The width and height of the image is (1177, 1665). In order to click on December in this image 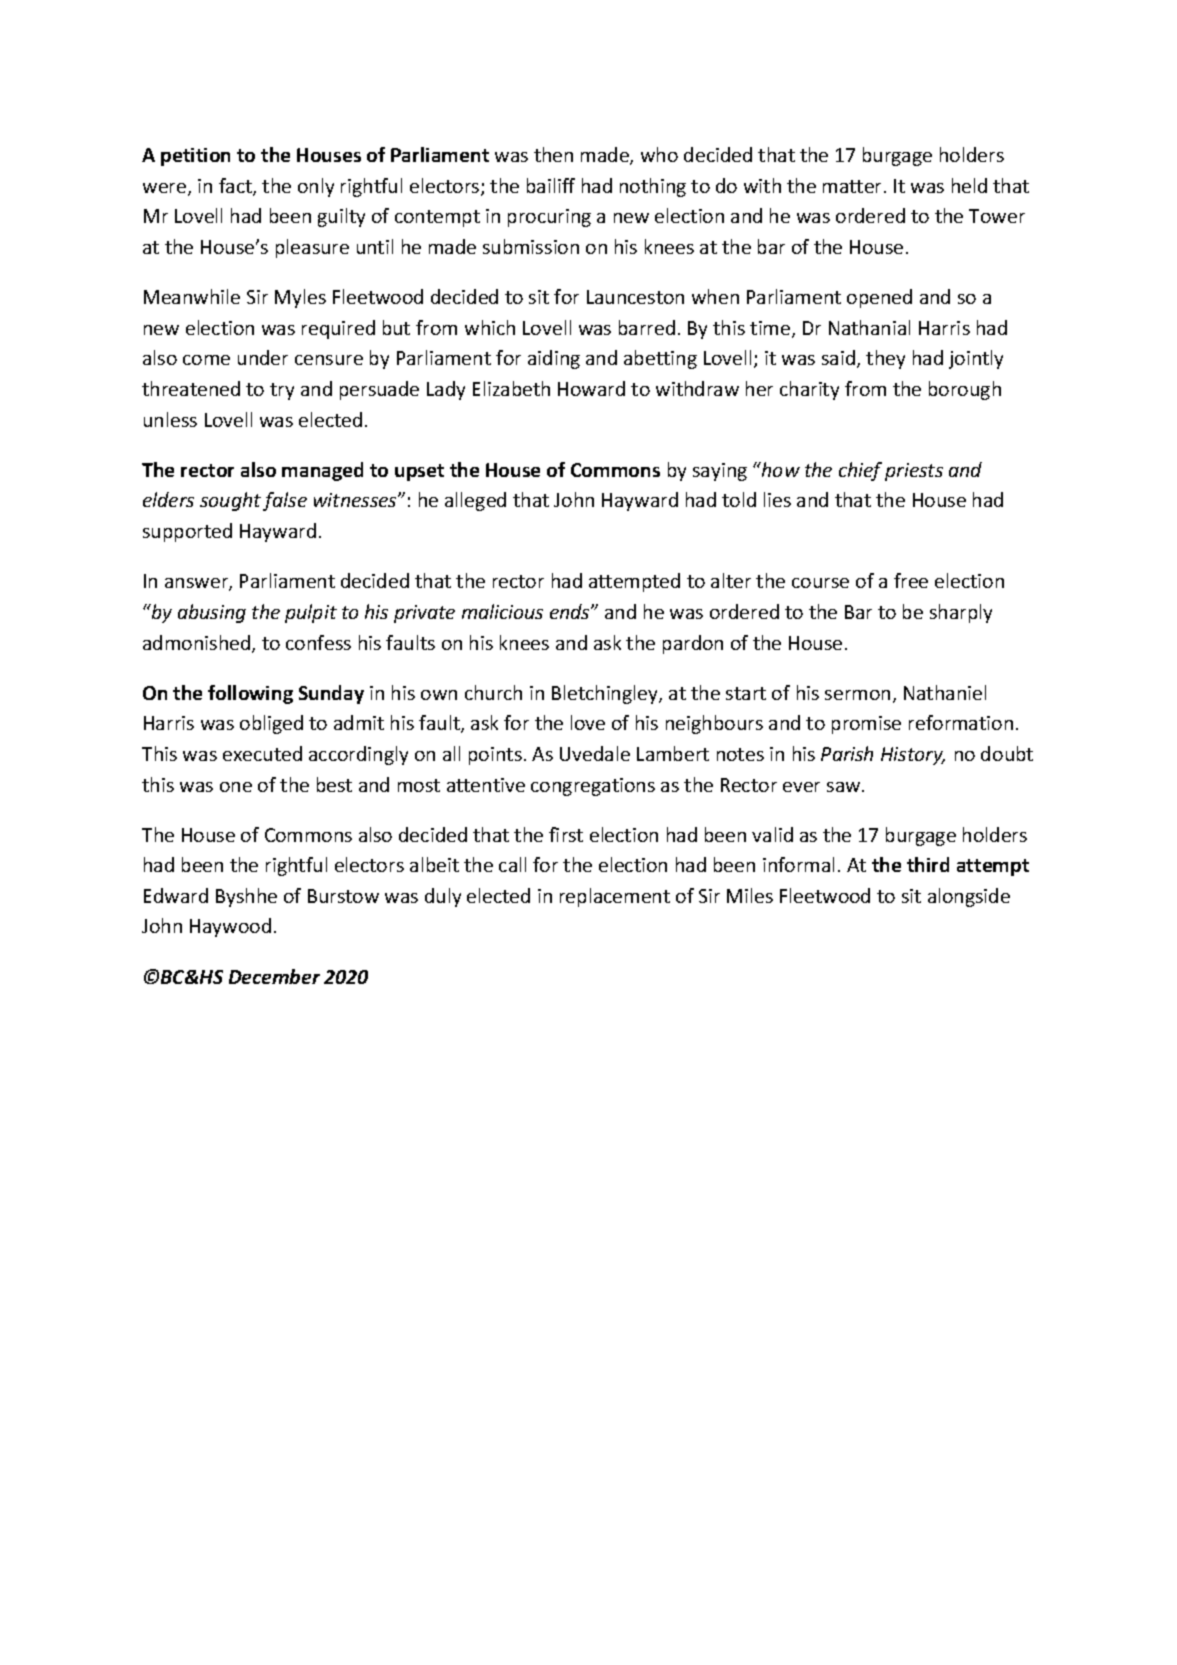, I will do `click(274, 976)`.
